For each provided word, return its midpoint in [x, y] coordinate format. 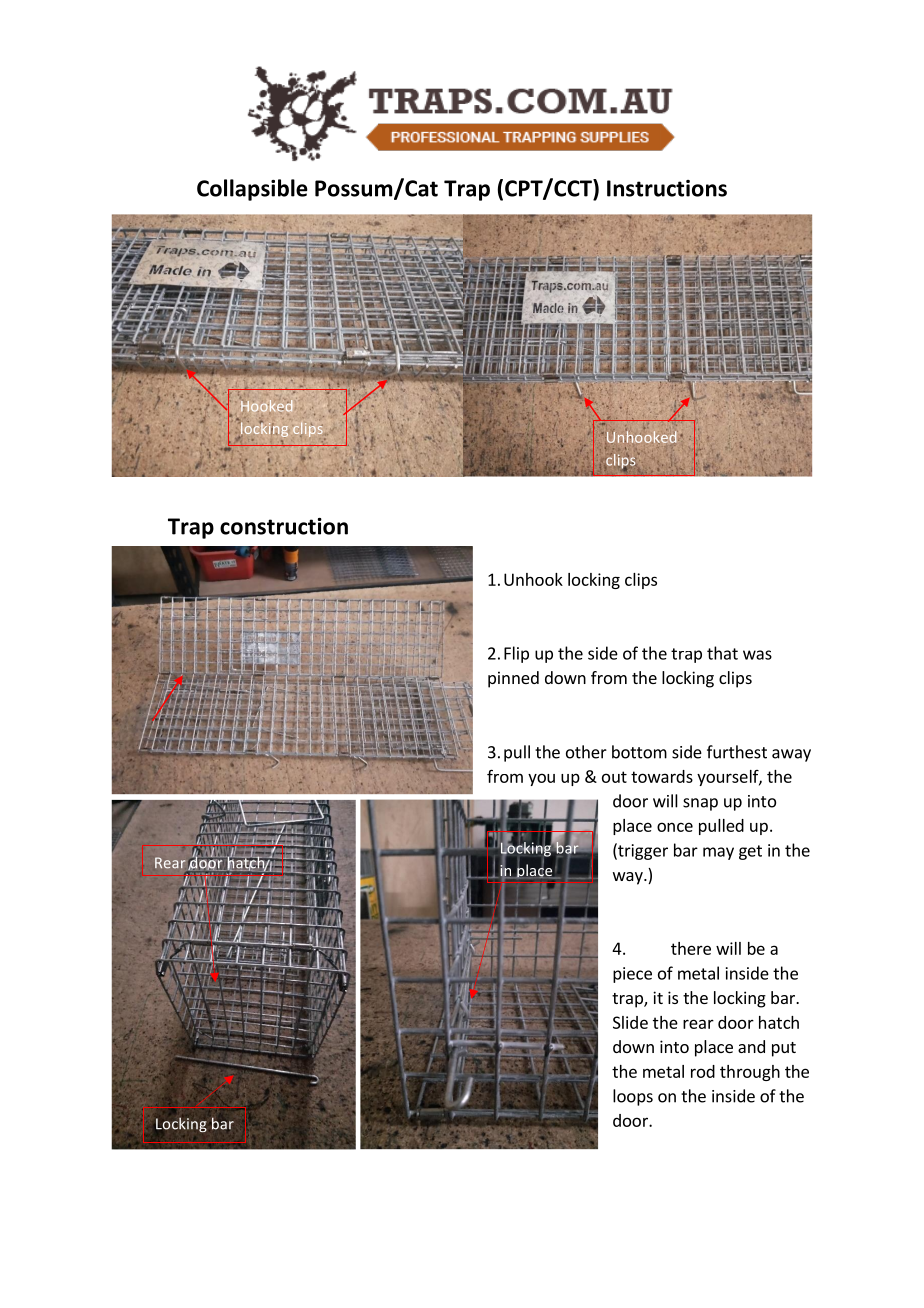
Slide [630, 1022]
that [722, 653]
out [614, 777]
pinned [513, 679]
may [718, 853]
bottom [639, 752]
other [586, 752]
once [675, 827]
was [757, 655]
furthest [737, 752]
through [750, 1073]
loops [633, 1097]
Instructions [667, 188]
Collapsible [252, 190]
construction [284, 526]
